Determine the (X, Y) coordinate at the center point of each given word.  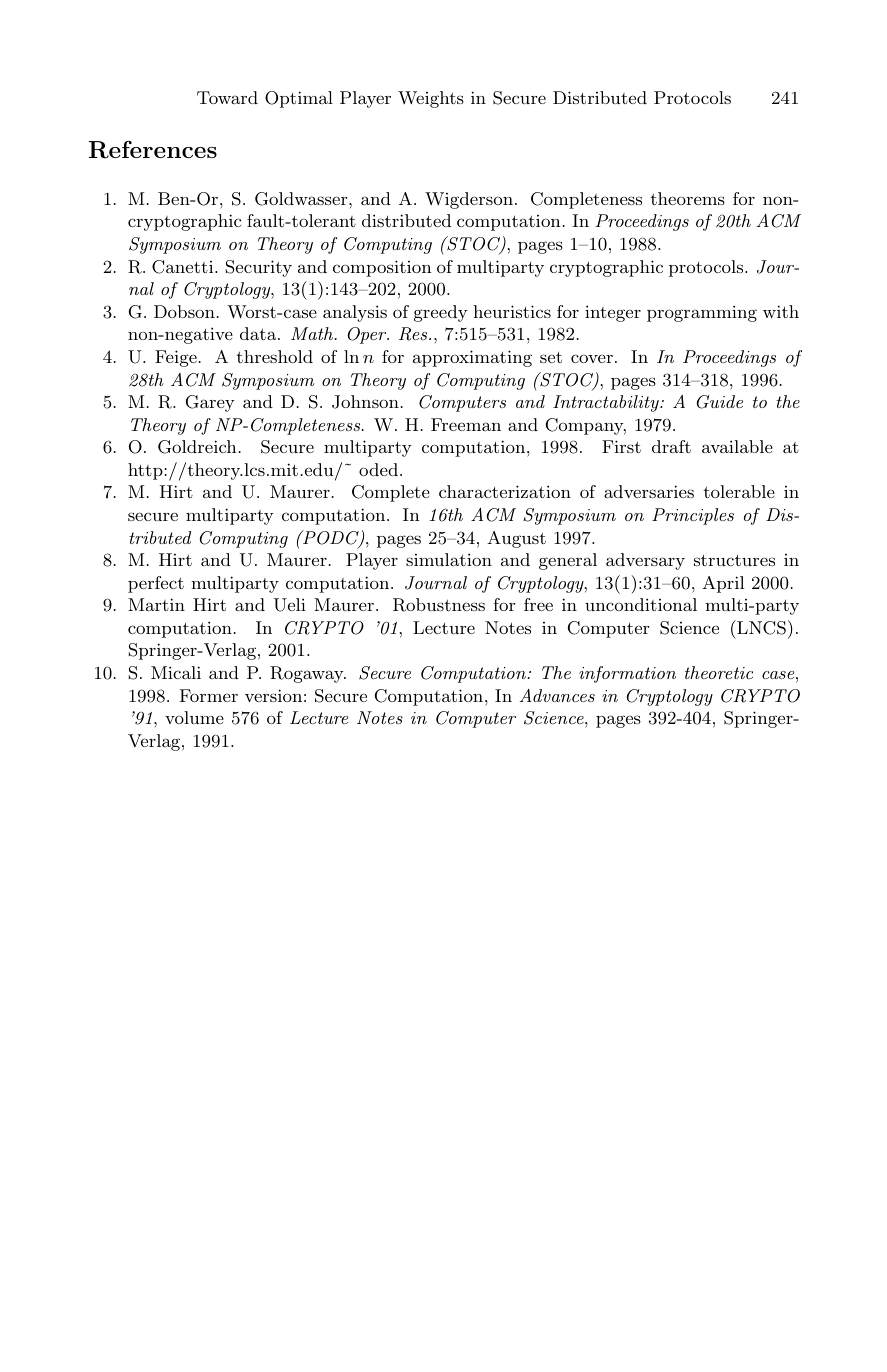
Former (209, 695)
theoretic (719, 672)
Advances (557, 695)
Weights (431, 99)
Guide (720, 402)
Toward (227, 97)
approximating (472, 358)
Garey (210, 403)
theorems (687, 198)
